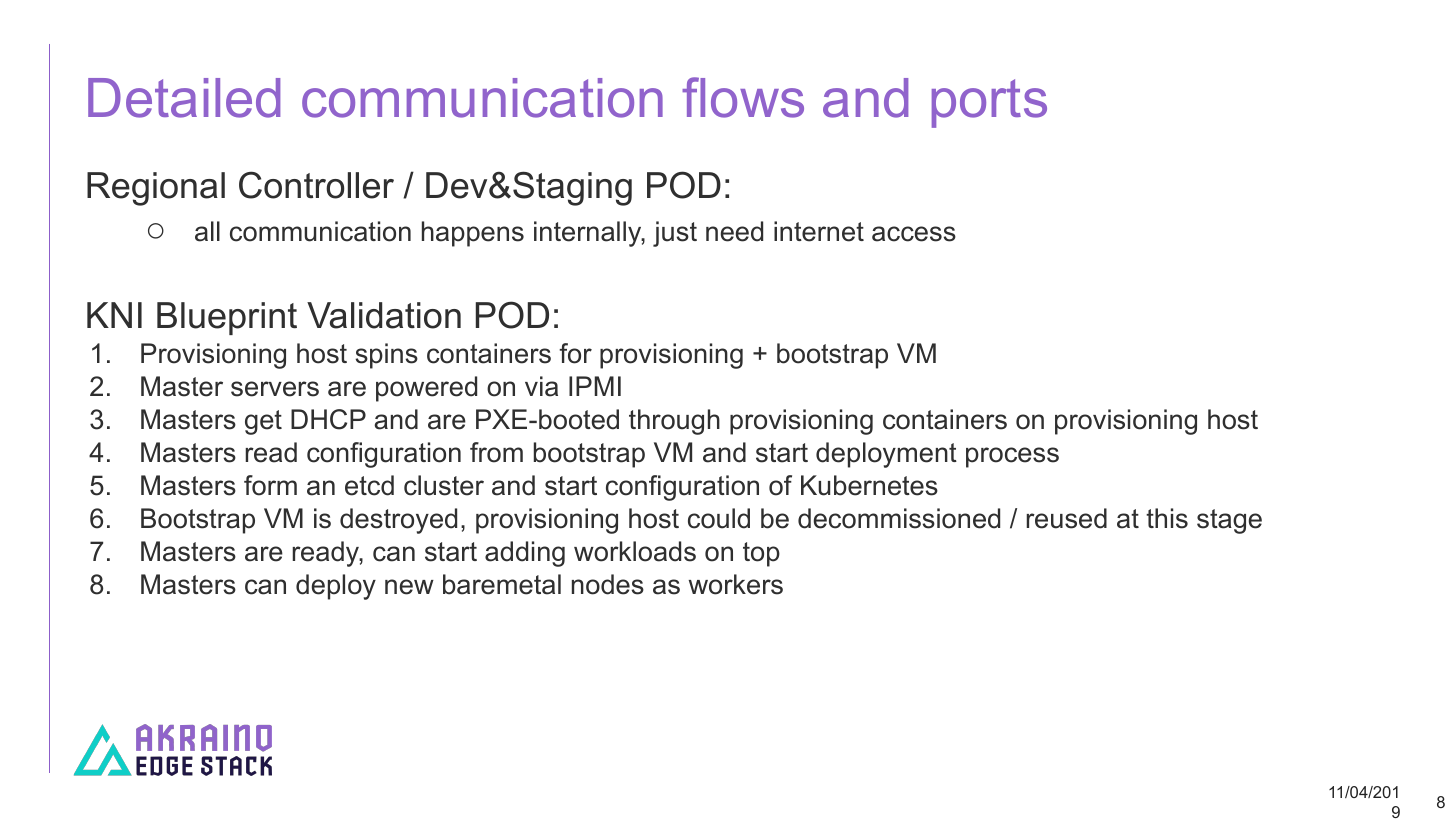 The width and height of the image is (1456, 819). What do you see at coordinates (595, 386) in the image?
I see `IPMI` at bounding box center [595, 386].
